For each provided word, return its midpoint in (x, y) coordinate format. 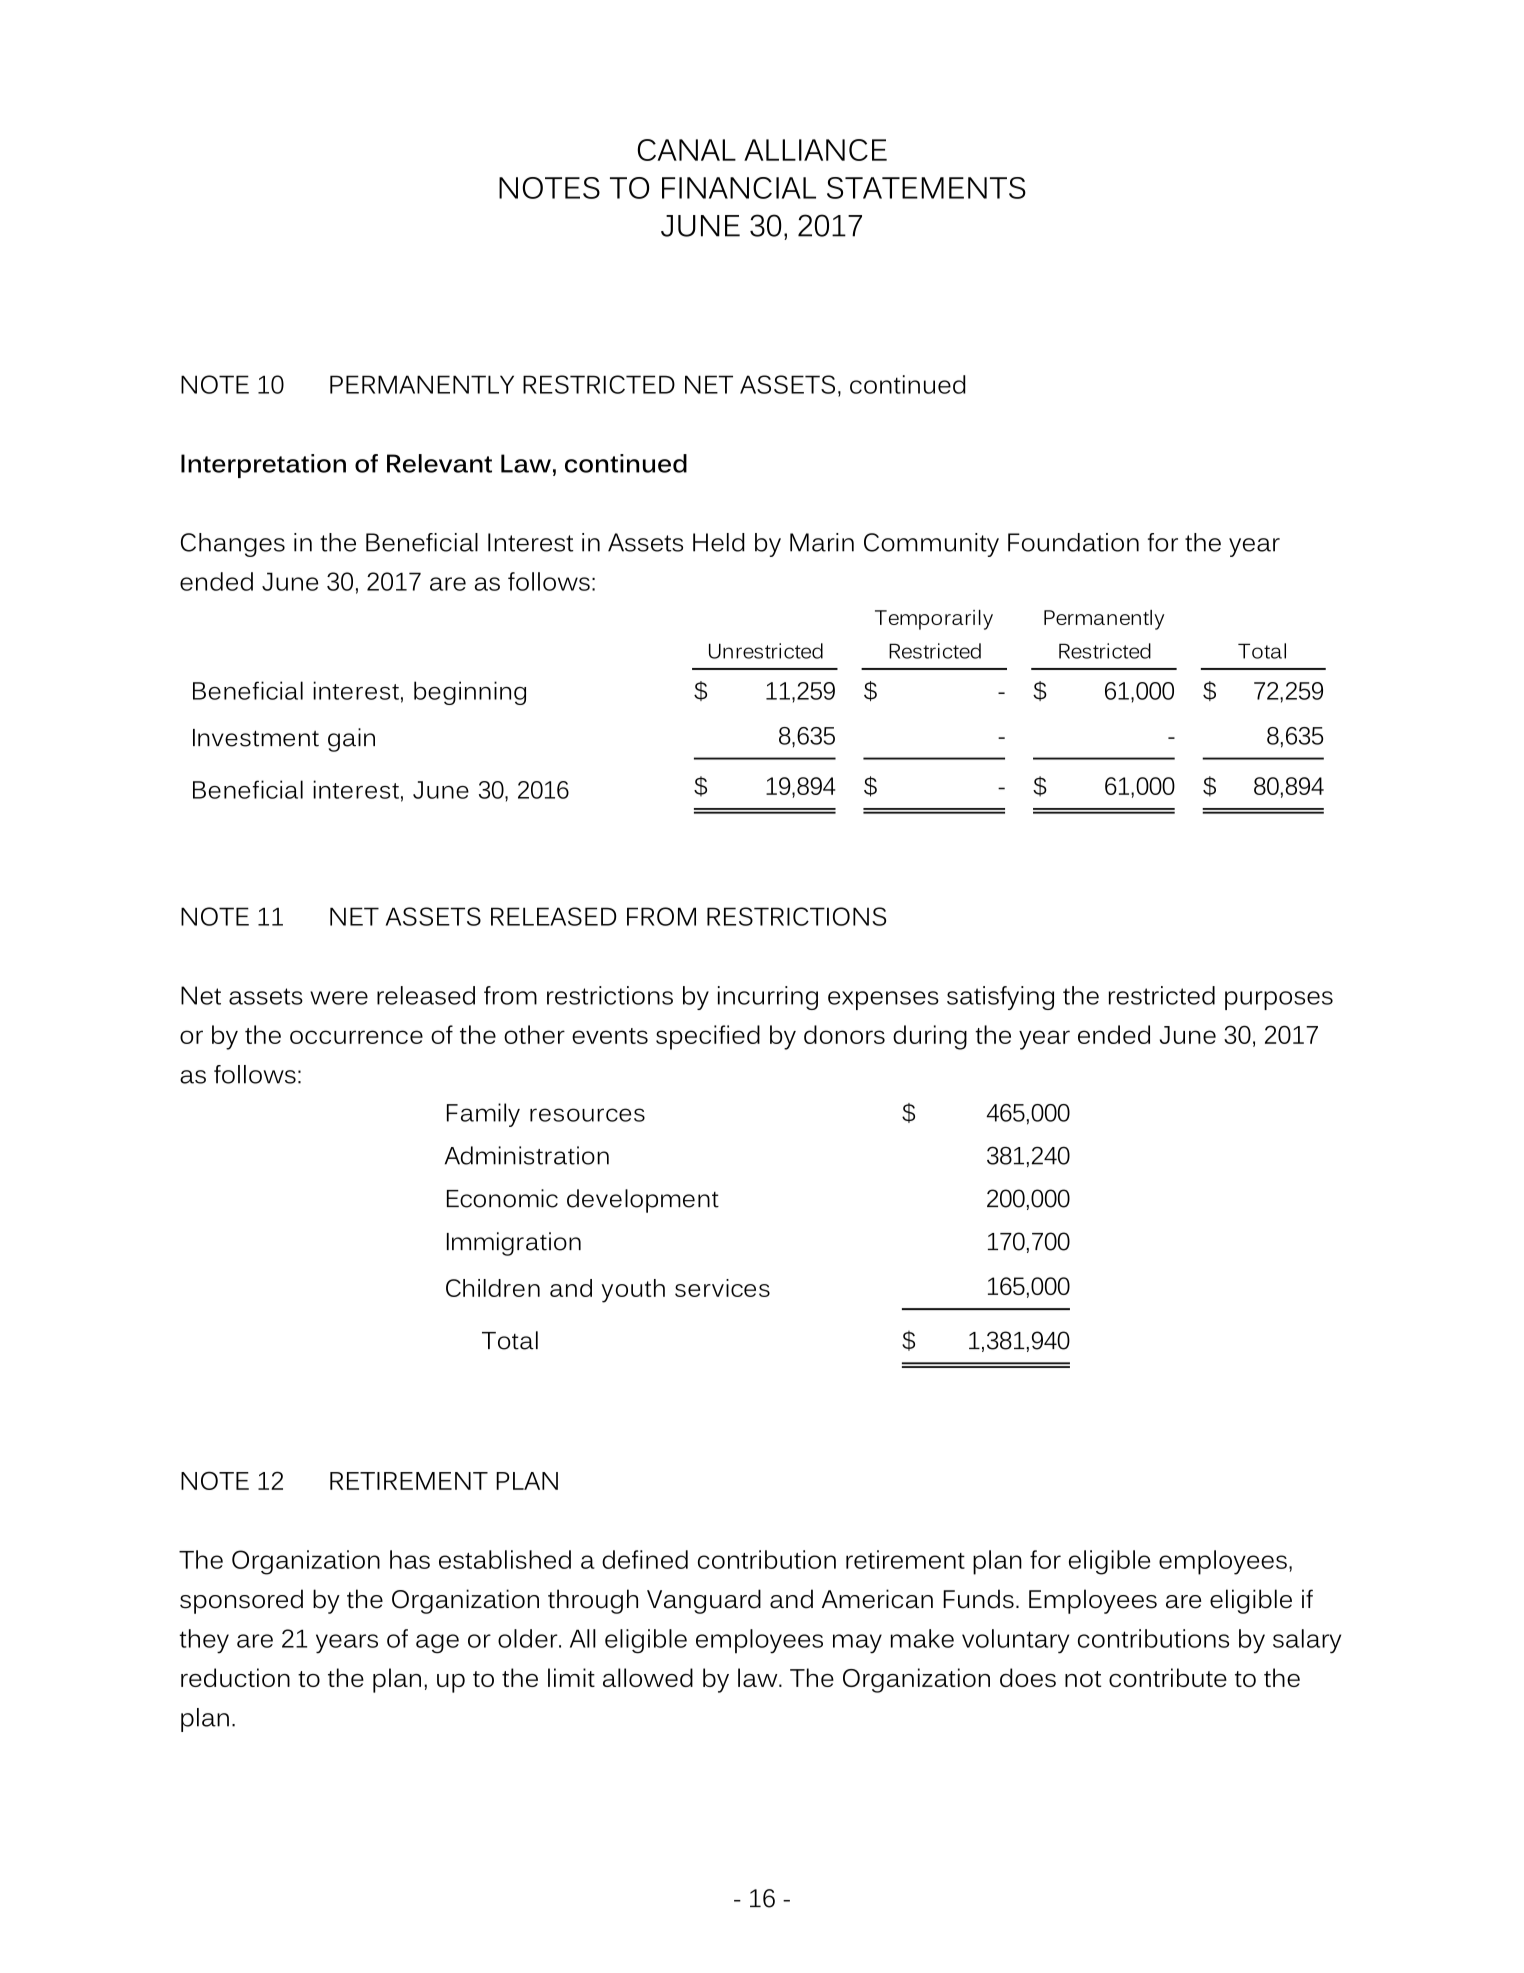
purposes (1279, 1000)
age (437, 1644)
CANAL (687, 150)
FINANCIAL (739, 188)
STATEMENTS (926, 188)
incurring (768, 998)
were (339, 998)
